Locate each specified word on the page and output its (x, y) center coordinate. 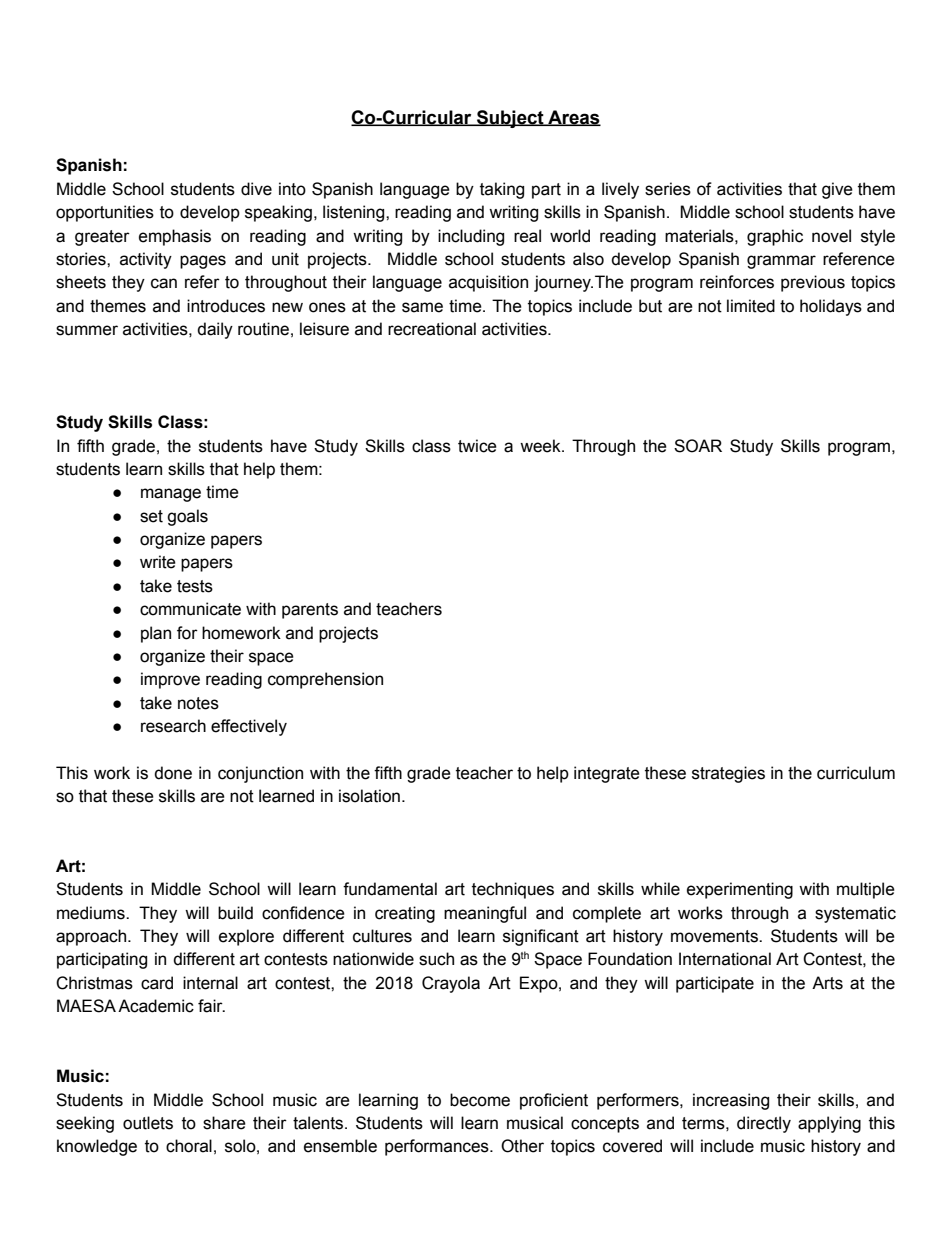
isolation (369, 796)
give (837, 190)
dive (256, 189)
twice (477, 446)
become (480, 1100)
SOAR (698, 446)
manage (171, 495)
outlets (148, 1123)
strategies (728, 774)
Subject (510, 119)
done (173, 773)
